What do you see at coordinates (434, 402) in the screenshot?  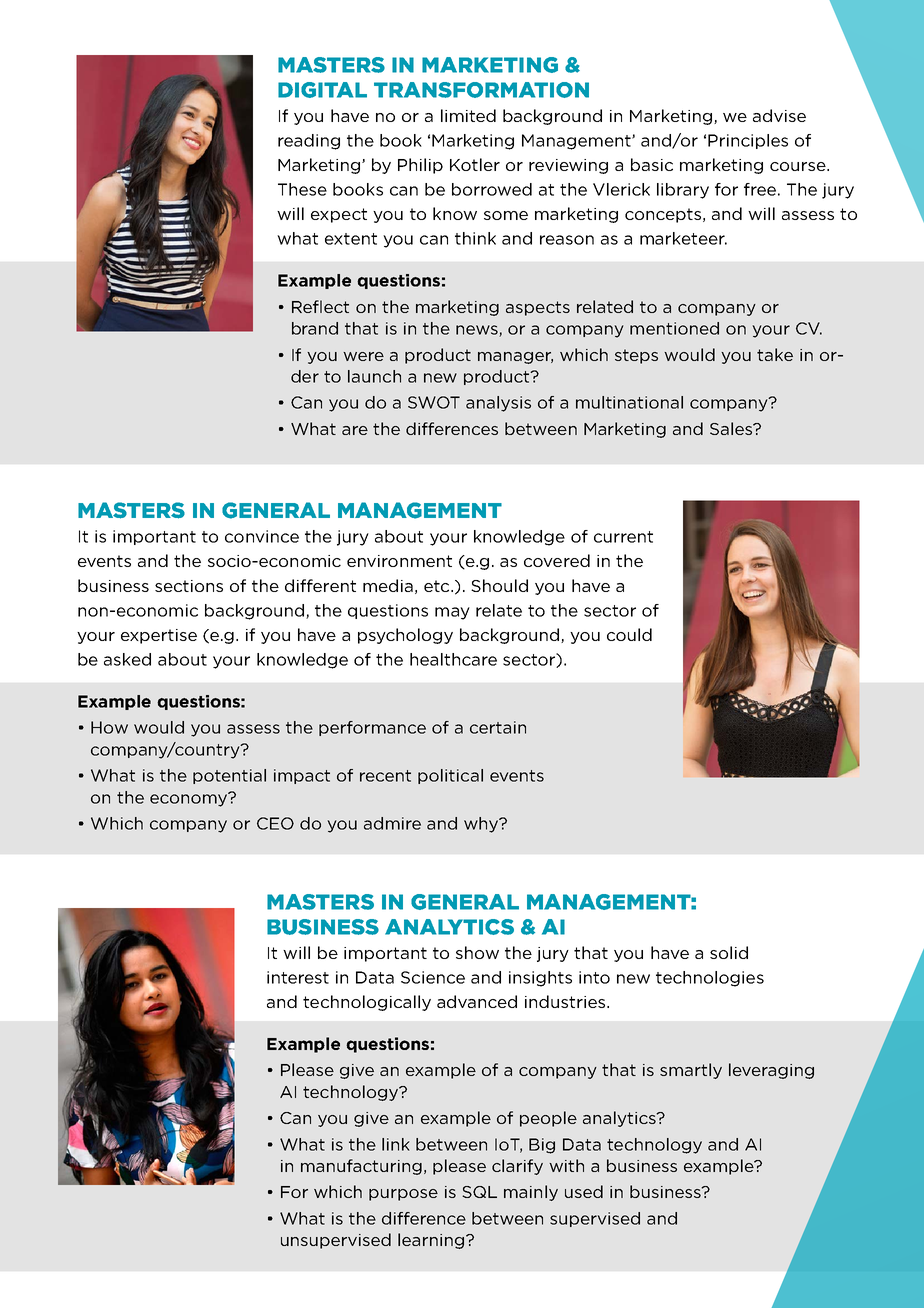 I see `SWOT` at bounding box center [434, 402].
